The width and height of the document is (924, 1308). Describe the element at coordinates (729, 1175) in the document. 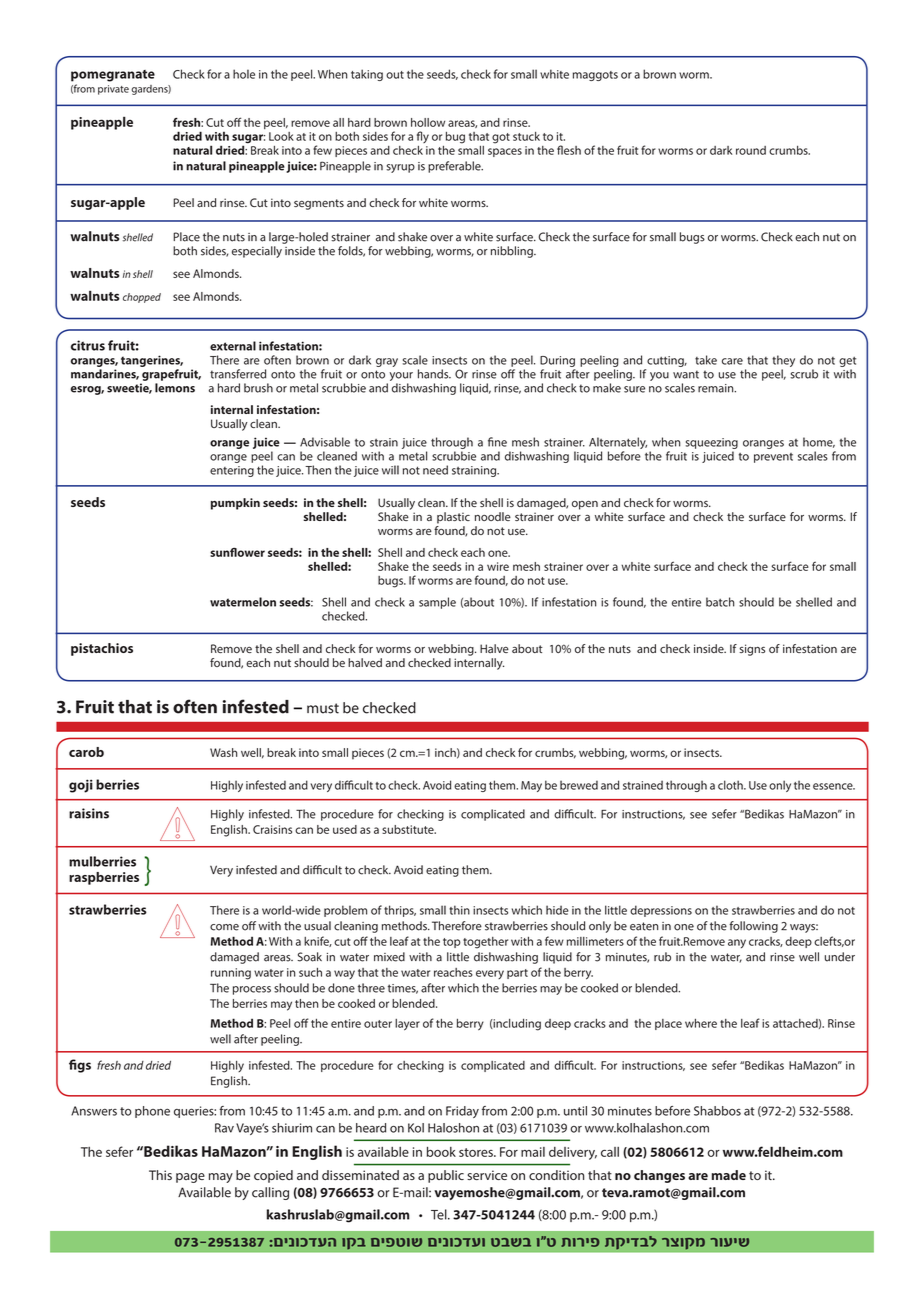

I see `made` at that location.
